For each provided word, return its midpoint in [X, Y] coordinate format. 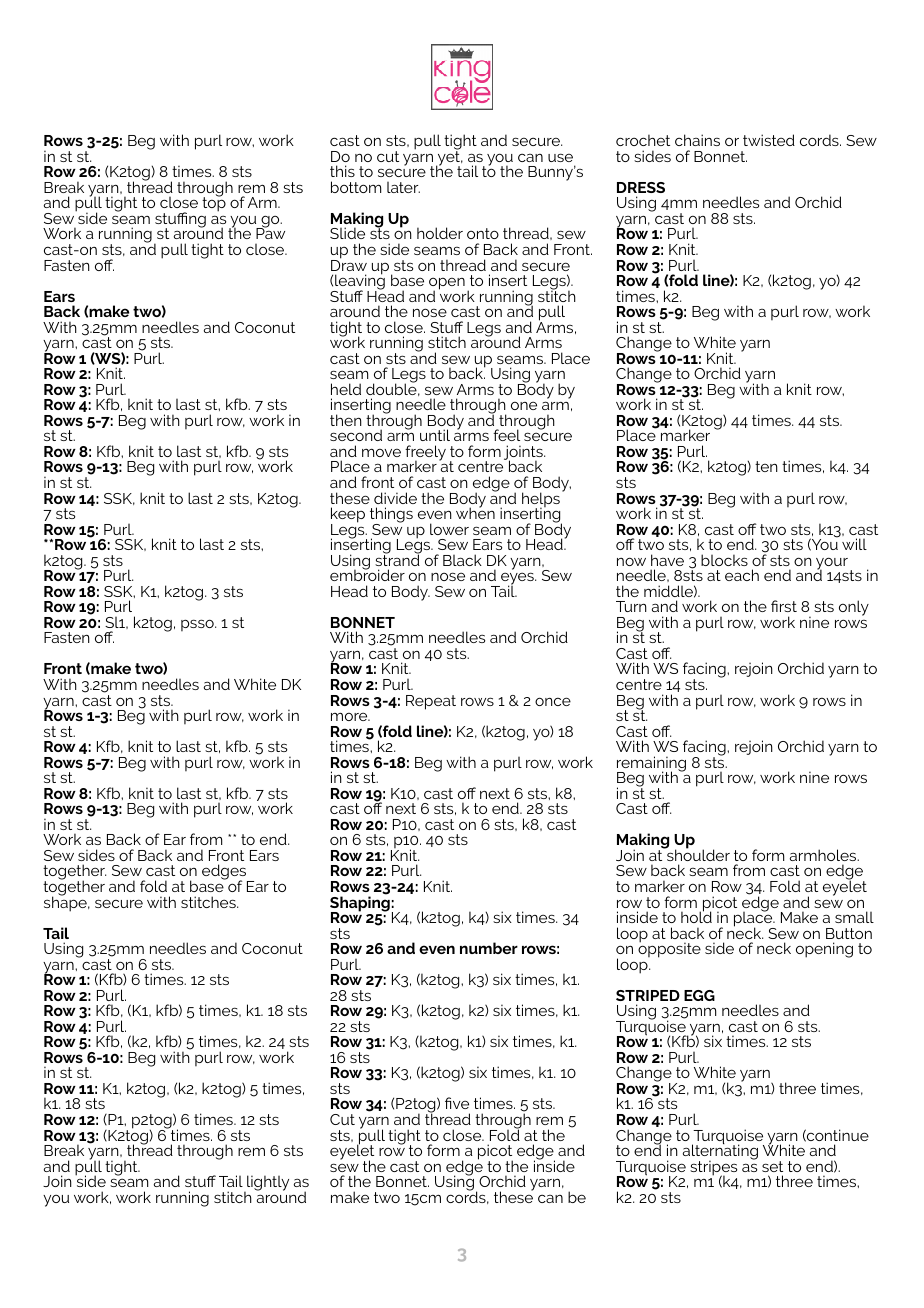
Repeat [431, 702]
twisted [769, 140]
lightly [267, 1184]
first [784, 606]
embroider [367, 574]
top [214, 204]
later [403, 187]
